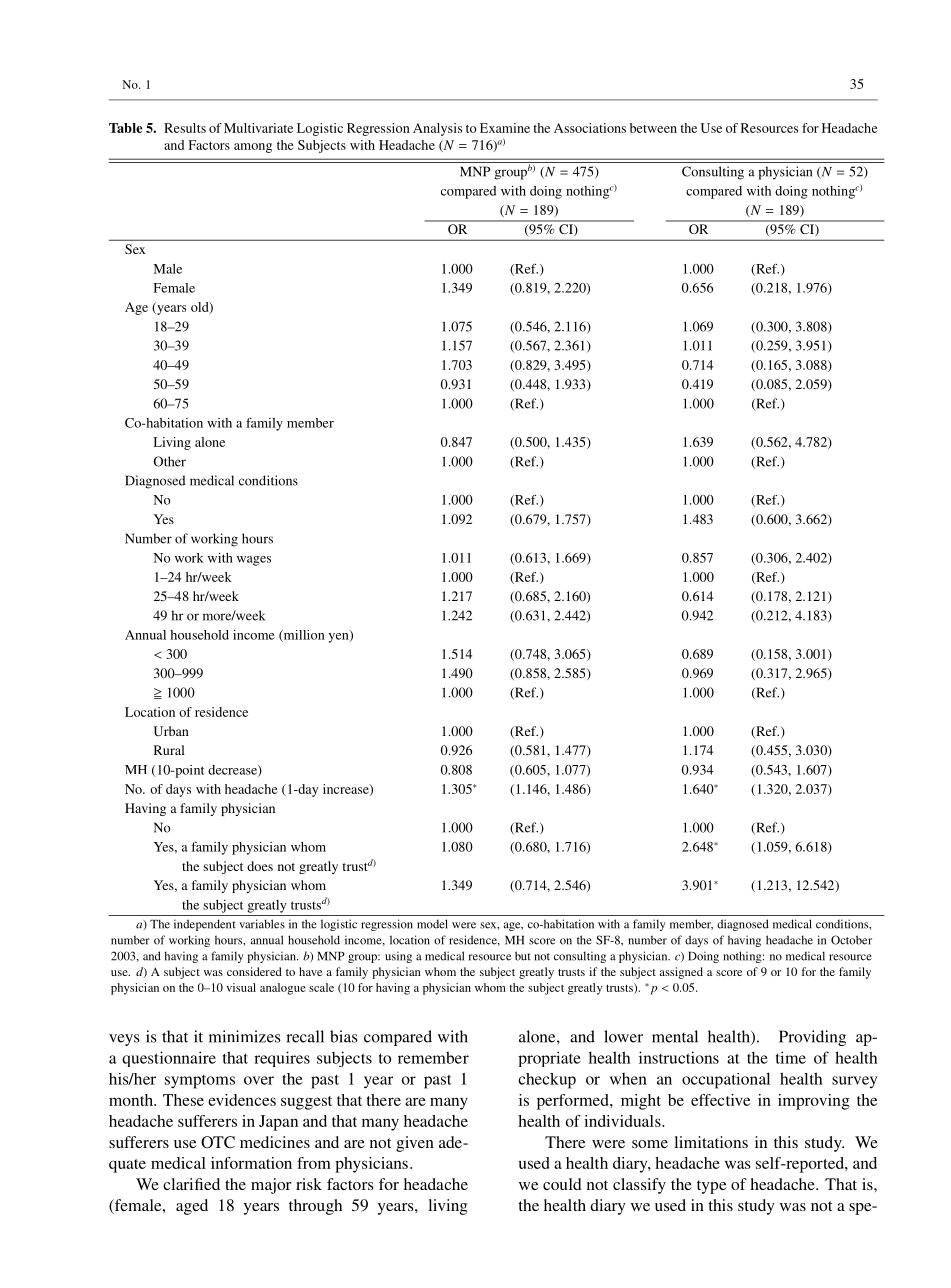 This page has width=951, height=1288. What do you see at coordinates (253, 148) in the page?
I see `among` at bounding box center [253, 148].
